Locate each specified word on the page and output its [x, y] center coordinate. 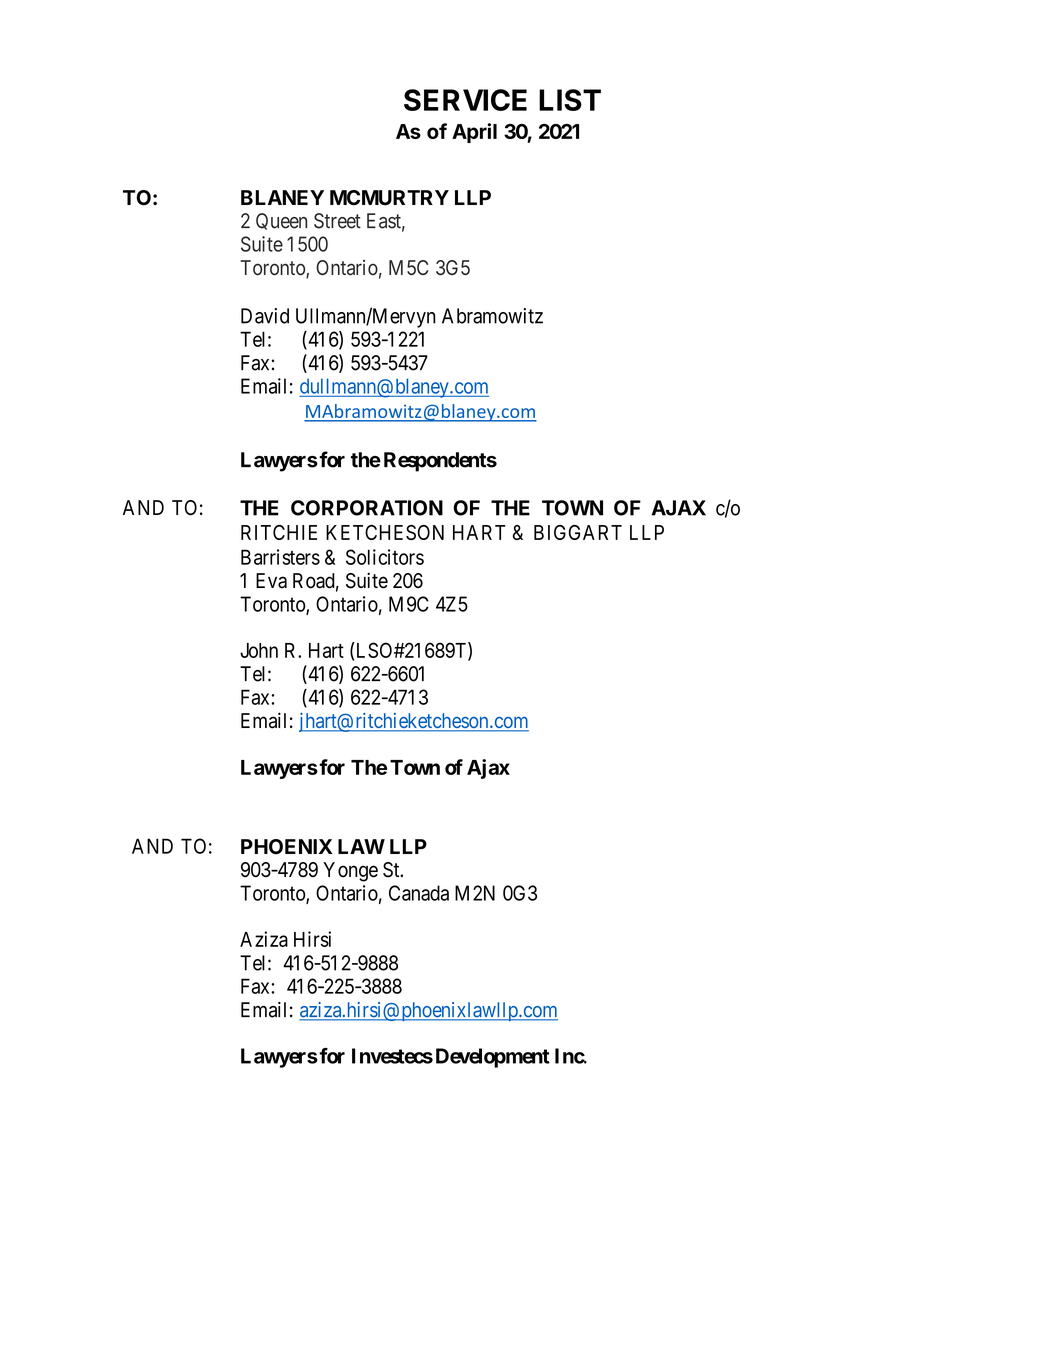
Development [493, 1058]
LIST [570, 100]
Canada [419, 893]
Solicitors [385, 557]
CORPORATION [367, 508]
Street [337, 221]
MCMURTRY [389, 198]
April [474, 133]
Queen [281, 221]
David [265, 316]
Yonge [350, 872]
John [259, 650]
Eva [271, 581]
